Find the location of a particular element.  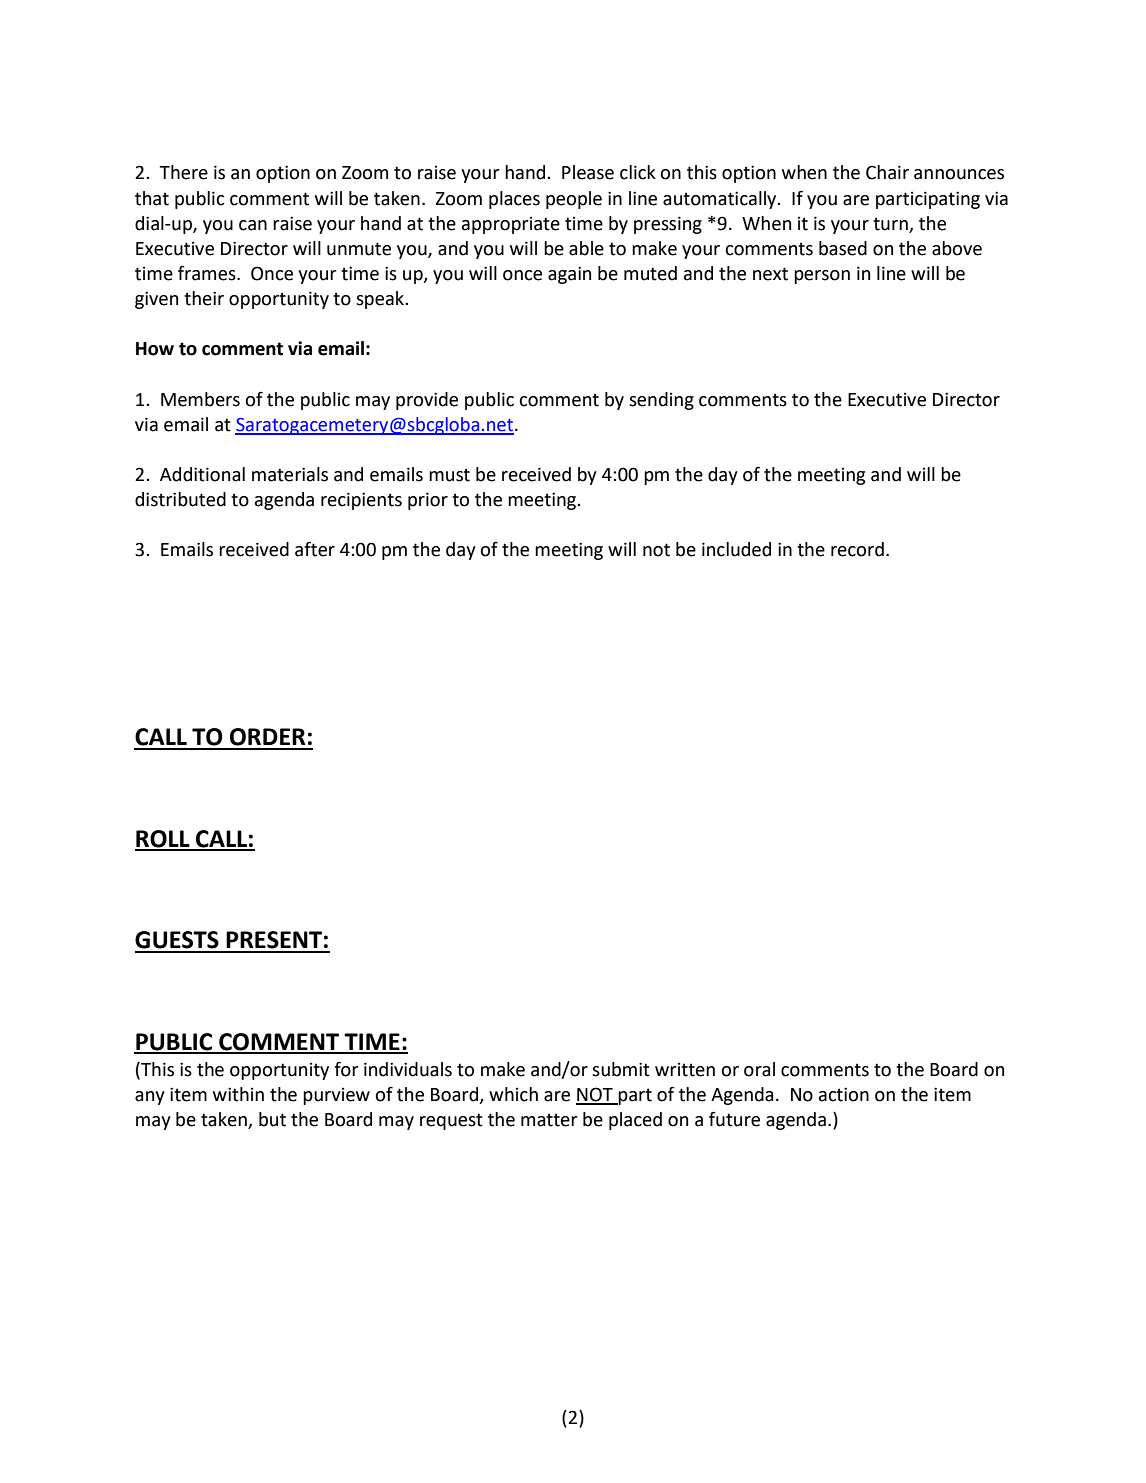

after is located at coordinates (315, 549).
